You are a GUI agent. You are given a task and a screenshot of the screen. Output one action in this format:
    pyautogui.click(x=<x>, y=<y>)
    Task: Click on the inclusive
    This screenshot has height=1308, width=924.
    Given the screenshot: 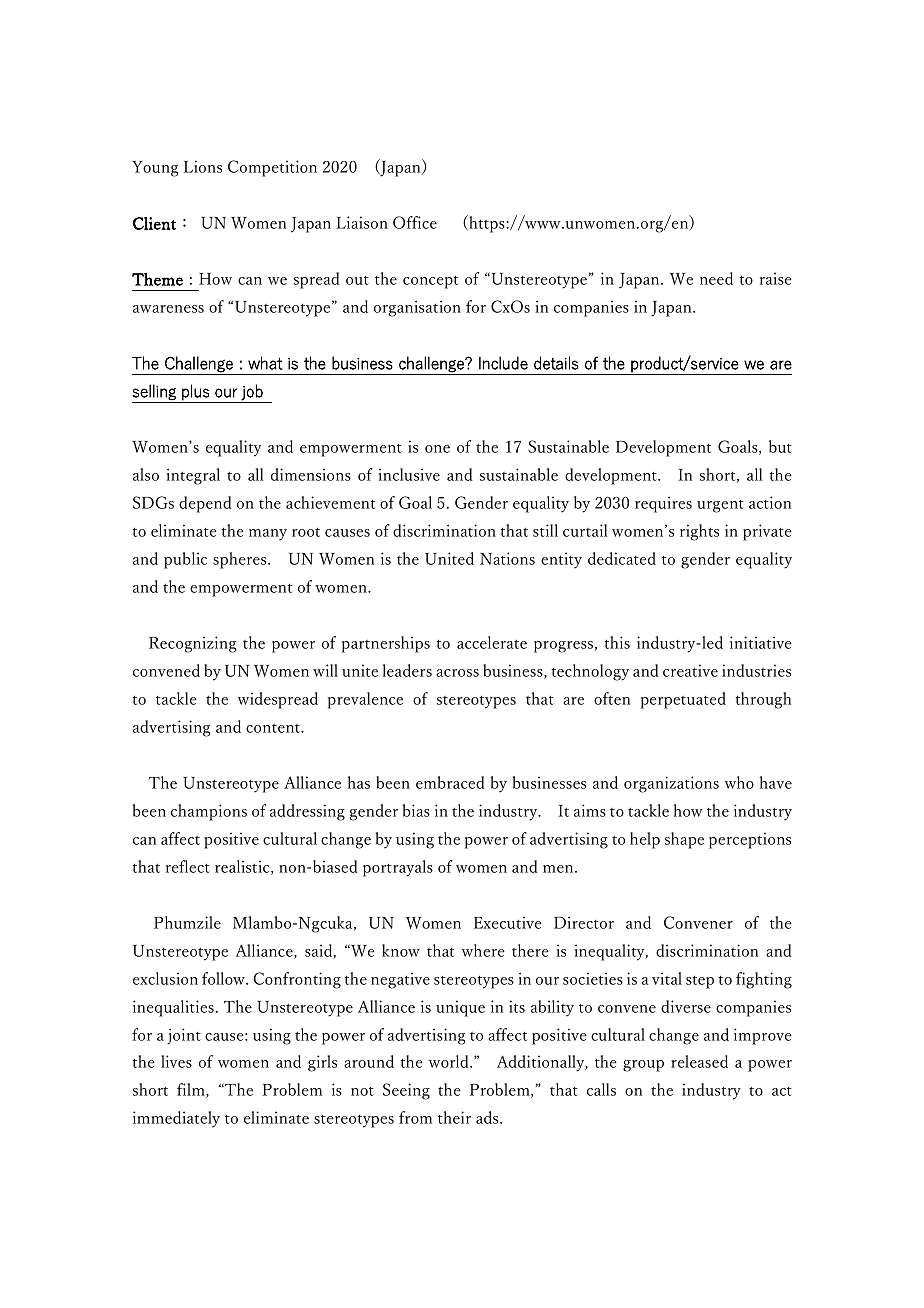 What is the action you would take?
    pyautogui.click(x=409, y=474)
